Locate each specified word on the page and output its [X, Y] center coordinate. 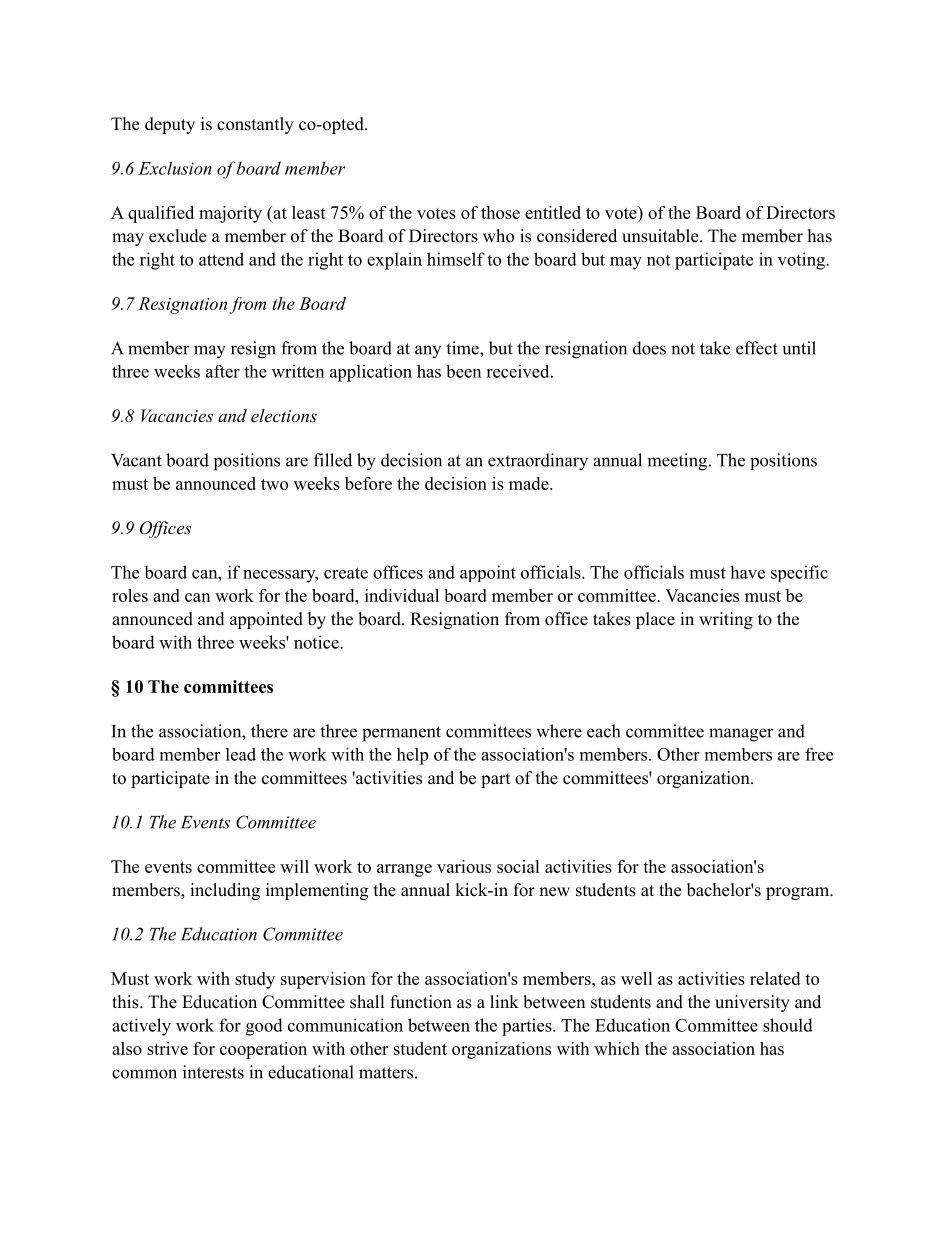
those [500, 212]
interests [213, 1072]
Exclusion [175, 168]
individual [402, 595]
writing [726, 620]
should [788, 1025]
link [504, 1001]
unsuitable [660, 236]
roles [130, 595]
